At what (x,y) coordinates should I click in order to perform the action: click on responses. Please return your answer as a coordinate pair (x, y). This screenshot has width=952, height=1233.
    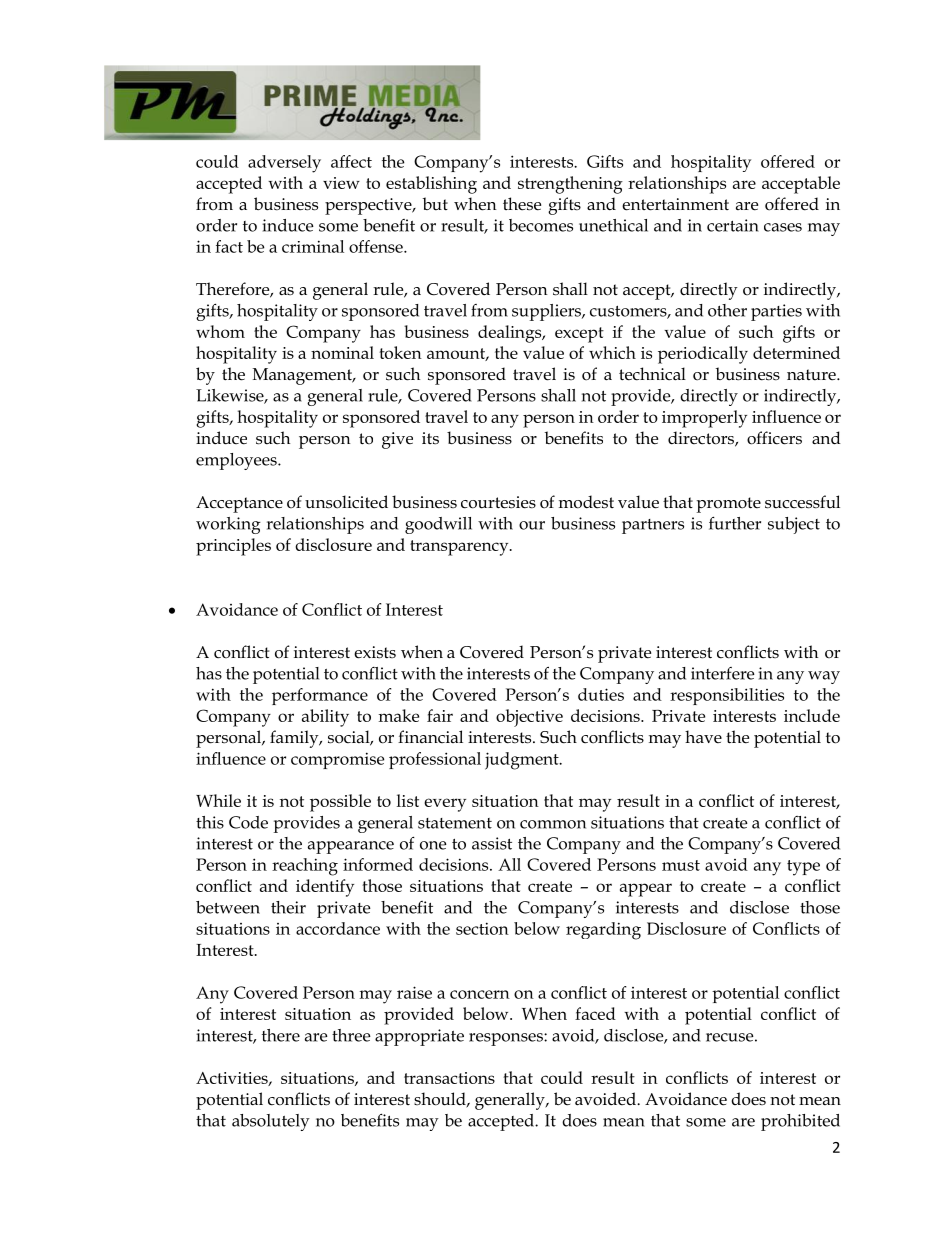
    Looking at the image, I should click on (507, 1039).
